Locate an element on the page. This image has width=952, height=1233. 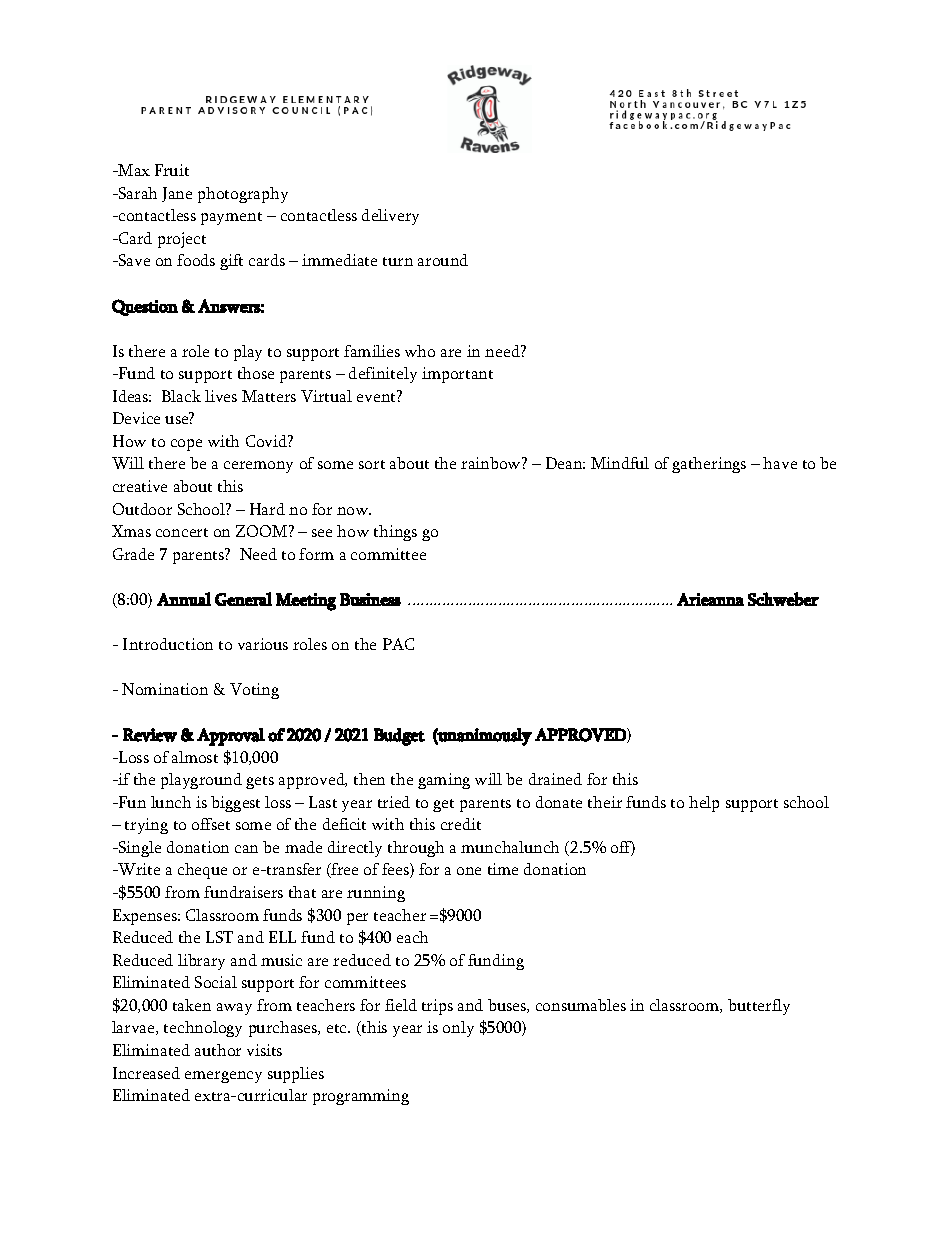
gatherings is located at coordinates (709, 465).
